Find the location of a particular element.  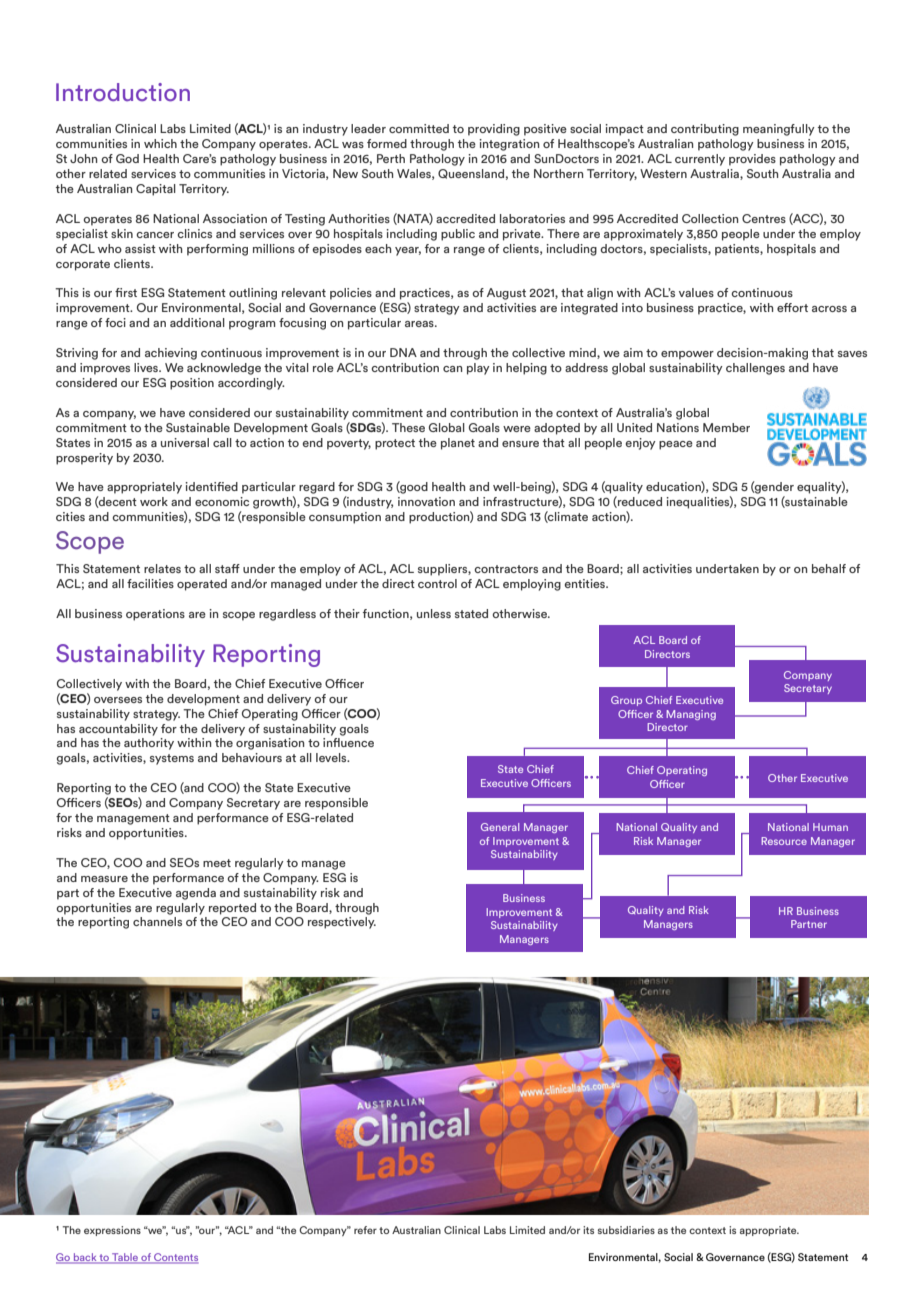

providing is located at coordinates (494, 130).
